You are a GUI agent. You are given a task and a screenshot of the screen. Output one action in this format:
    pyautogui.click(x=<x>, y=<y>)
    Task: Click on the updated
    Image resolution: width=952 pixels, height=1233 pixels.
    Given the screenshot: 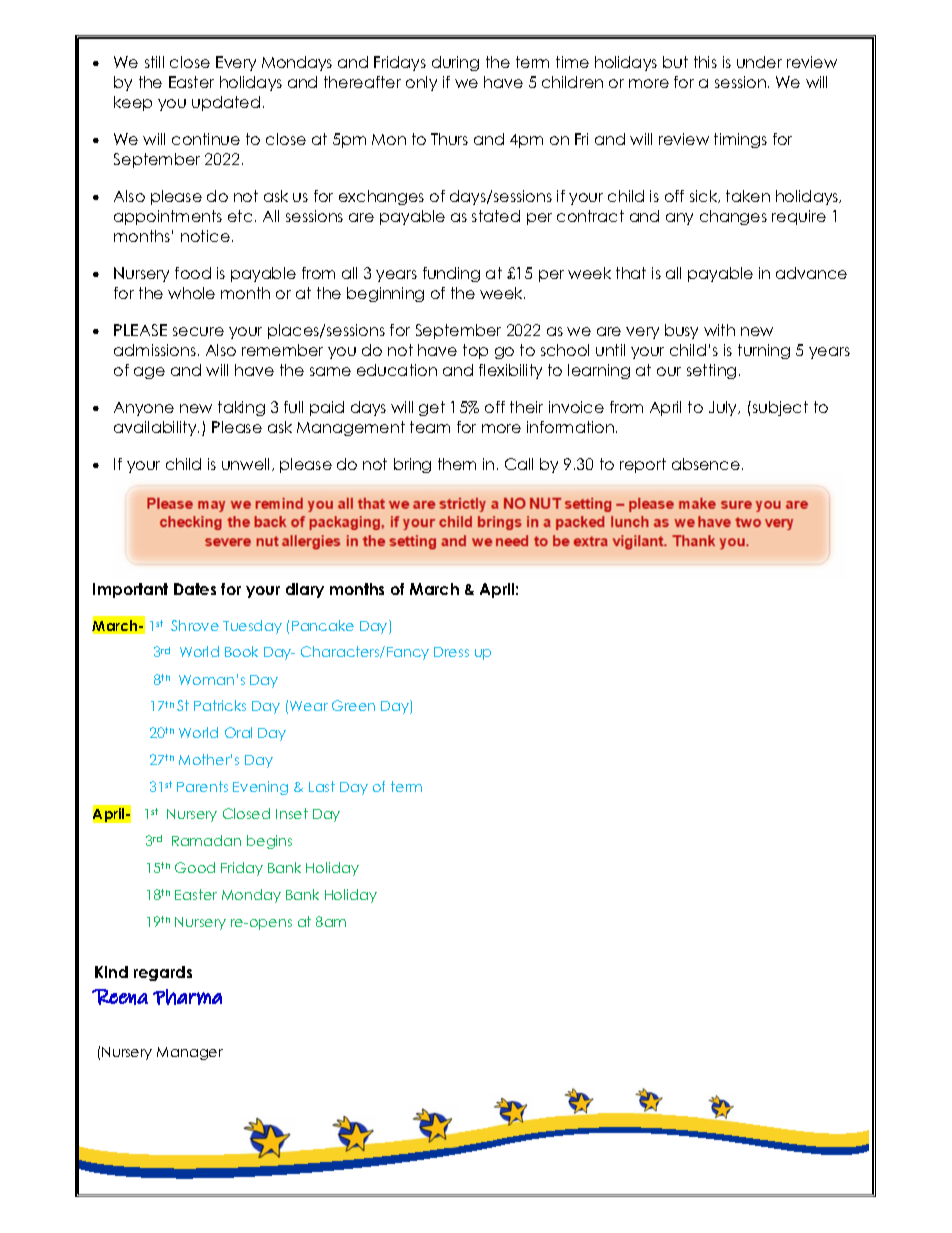 What is the action you would take?
    pyautogui.click(x=226, y=103)
